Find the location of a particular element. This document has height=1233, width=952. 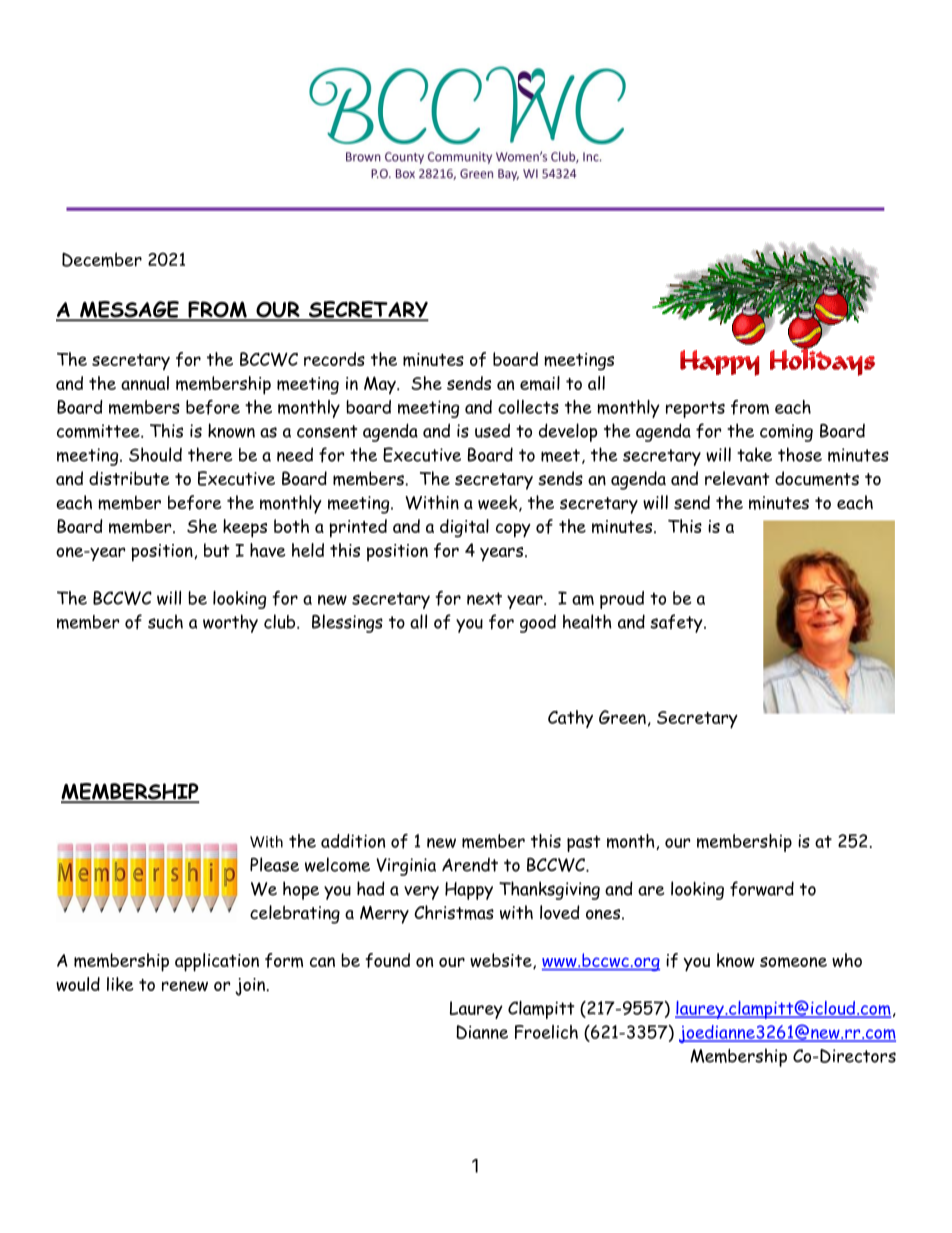

safety is located at coordinates (677, 623).
